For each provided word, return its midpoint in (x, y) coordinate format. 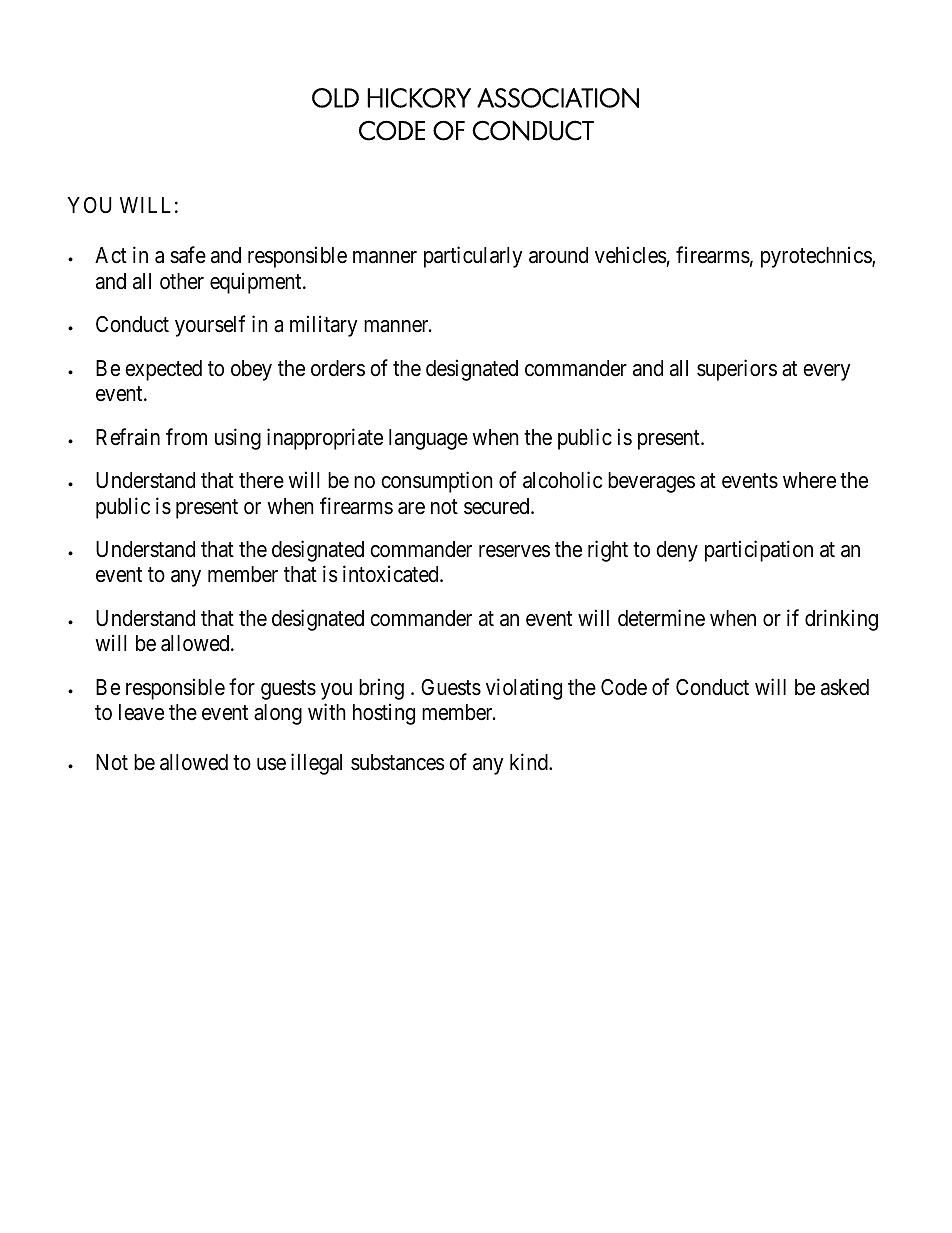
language (428, 439)
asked (845, 687)
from (186, 437)
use (271, 764)
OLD (335, 98)
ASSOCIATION (558, 98)
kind (530, 762)
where (809, 480)
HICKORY (419, 98)
